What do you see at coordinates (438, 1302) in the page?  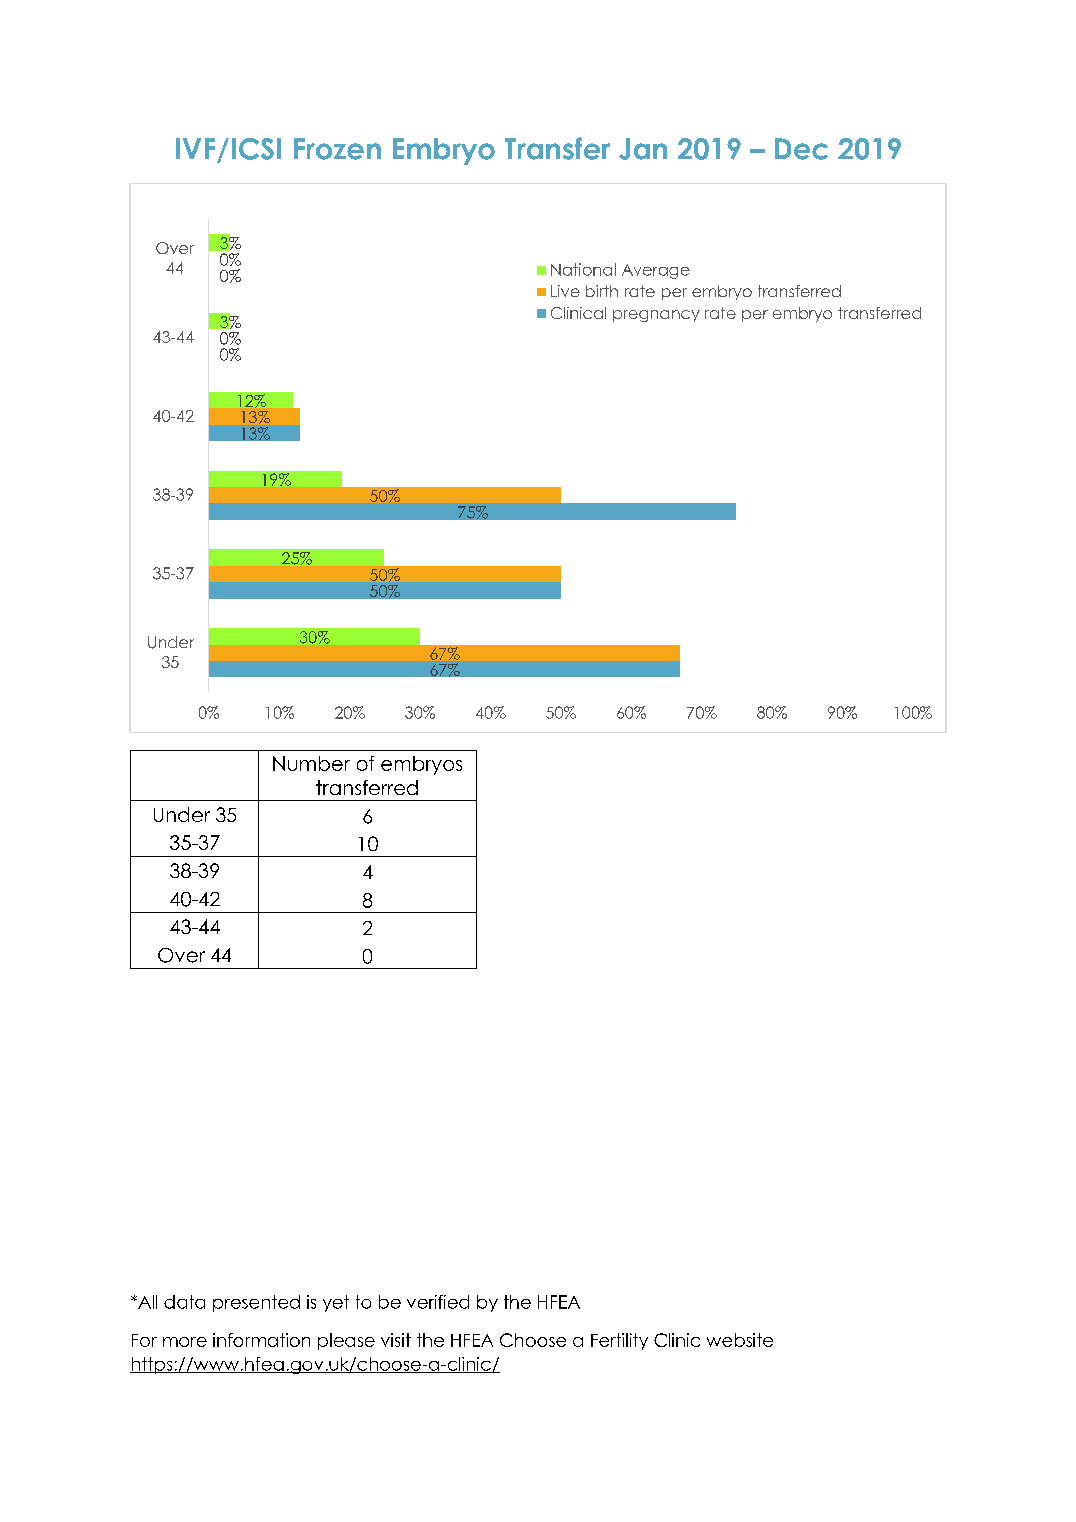 I see `verified` at bounding box center [438, 1302].
